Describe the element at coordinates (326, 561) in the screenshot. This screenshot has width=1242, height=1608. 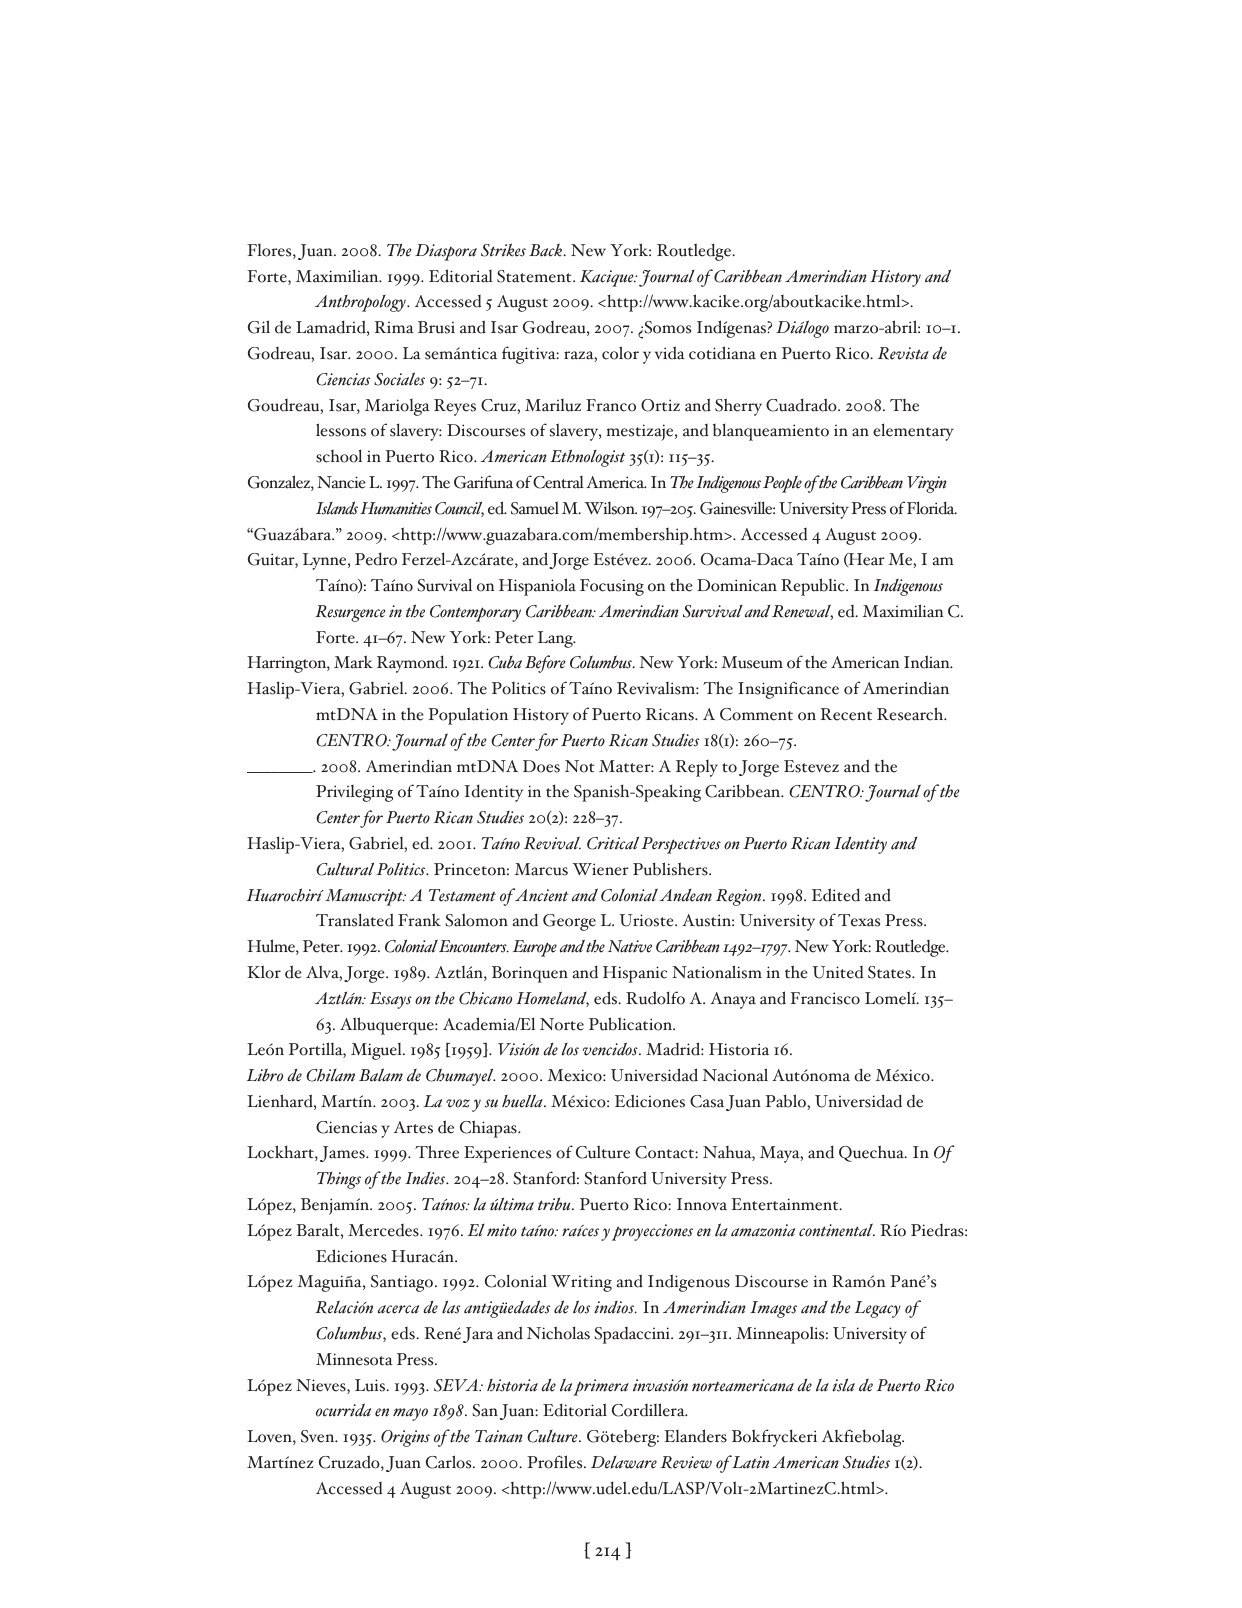
I see `Lynne` at that location.
